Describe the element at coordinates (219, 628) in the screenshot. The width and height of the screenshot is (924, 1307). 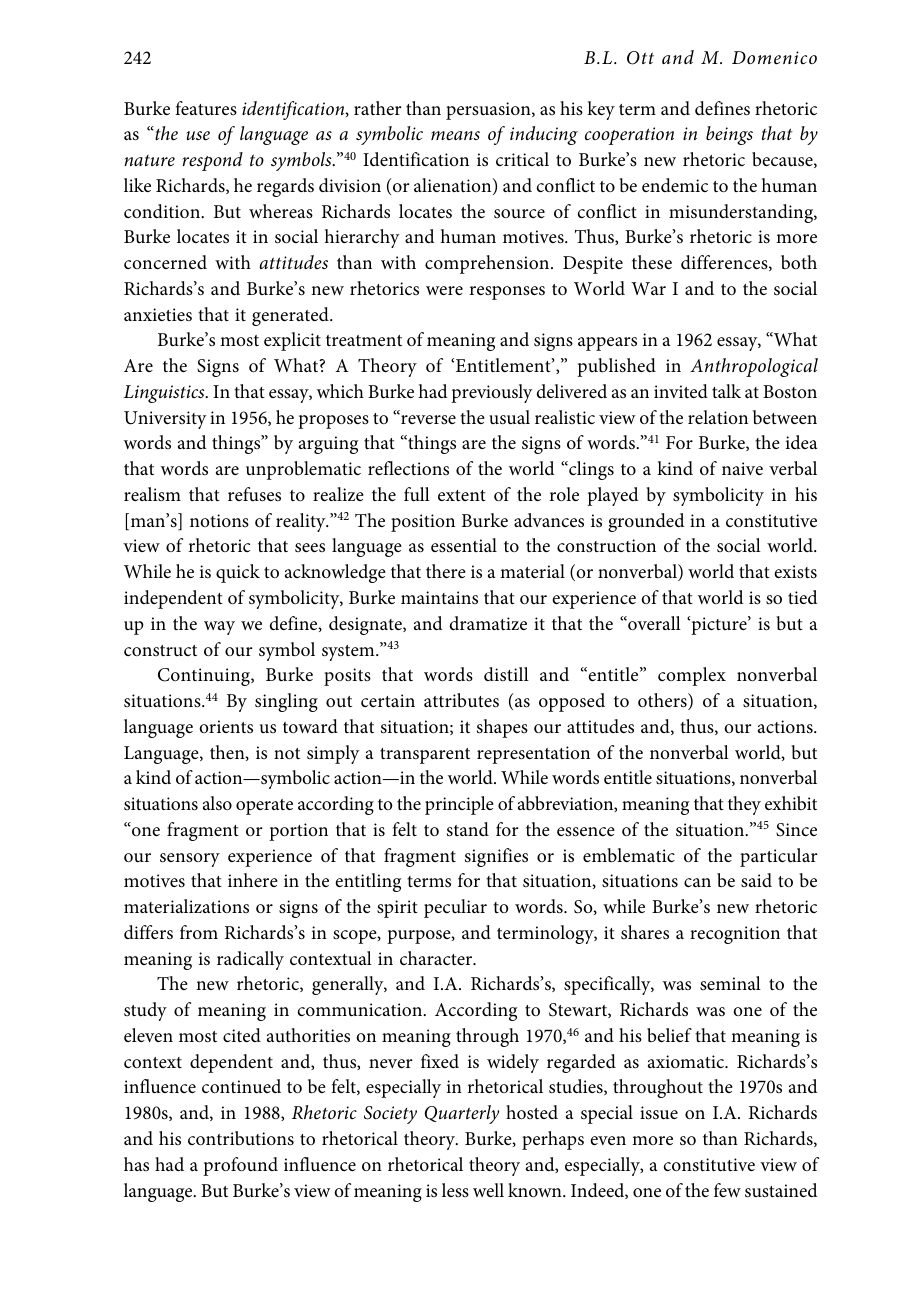
I see `way` at that location.
